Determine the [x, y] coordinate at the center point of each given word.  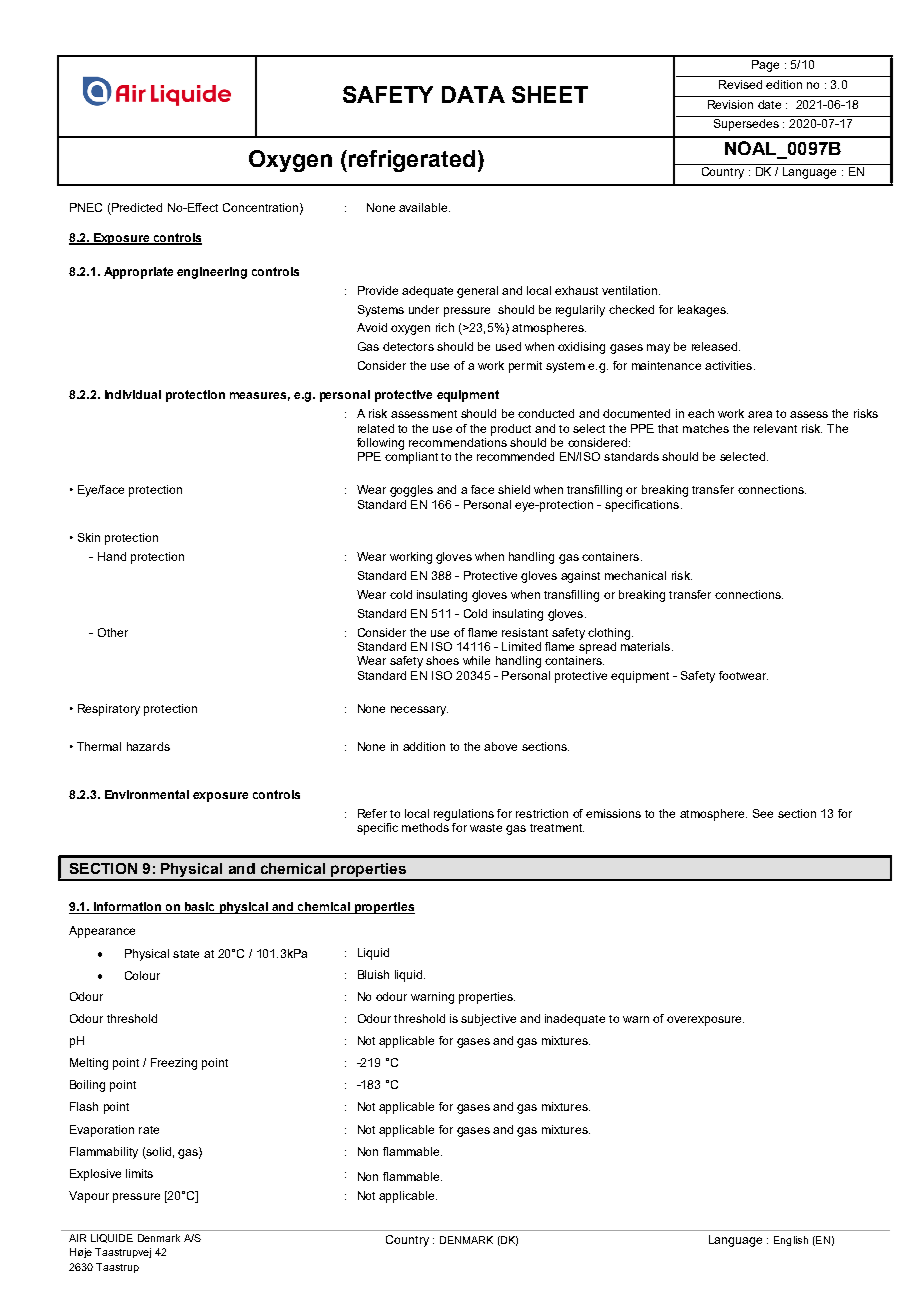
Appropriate [138, 273]
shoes [442, 660]
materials [647, 646]
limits [139, 1173]
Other [113, 632]
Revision [730, 104]
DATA [473, 94]
